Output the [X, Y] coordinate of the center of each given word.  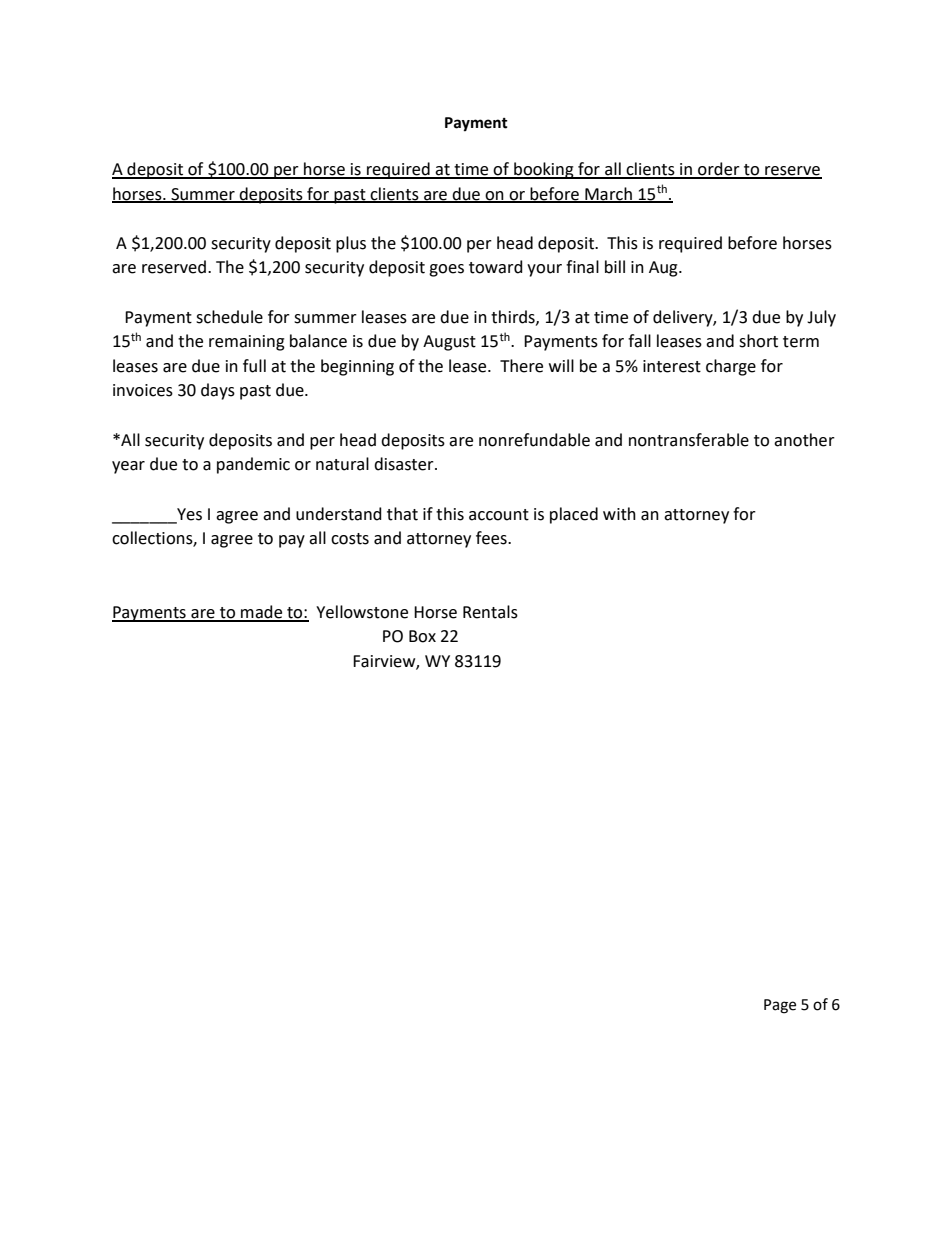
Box [422, 636]
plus [351, 244]
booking [544, 170]
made [262, 613]
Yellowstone [362, 612]
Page [780, 1006]
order [719, 170]
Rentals [490, 612]
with [619, 514]
